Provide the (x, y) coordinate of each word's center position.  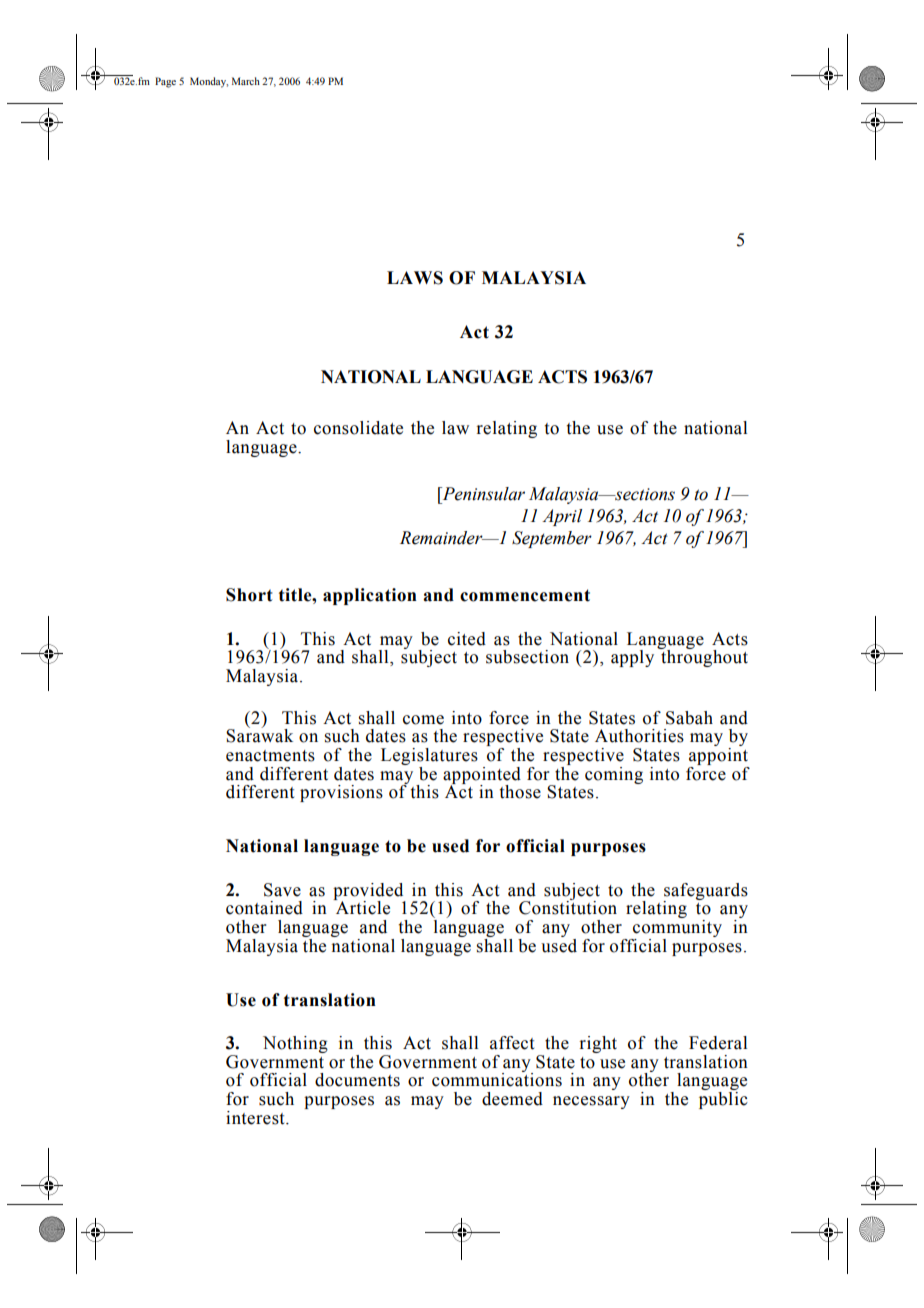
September (552, 539)
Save (282, 890)
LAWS (415, 278)
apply (632, 658)
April (562, 517)
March (246, 81)
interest (256, 1118)
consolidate (358, 428)
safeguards (705, 892)
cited (467, 639)
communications (497, 1079)
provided (369, 892)
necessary (591, 1102)
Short (249, 595)
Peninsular (482, 494)
